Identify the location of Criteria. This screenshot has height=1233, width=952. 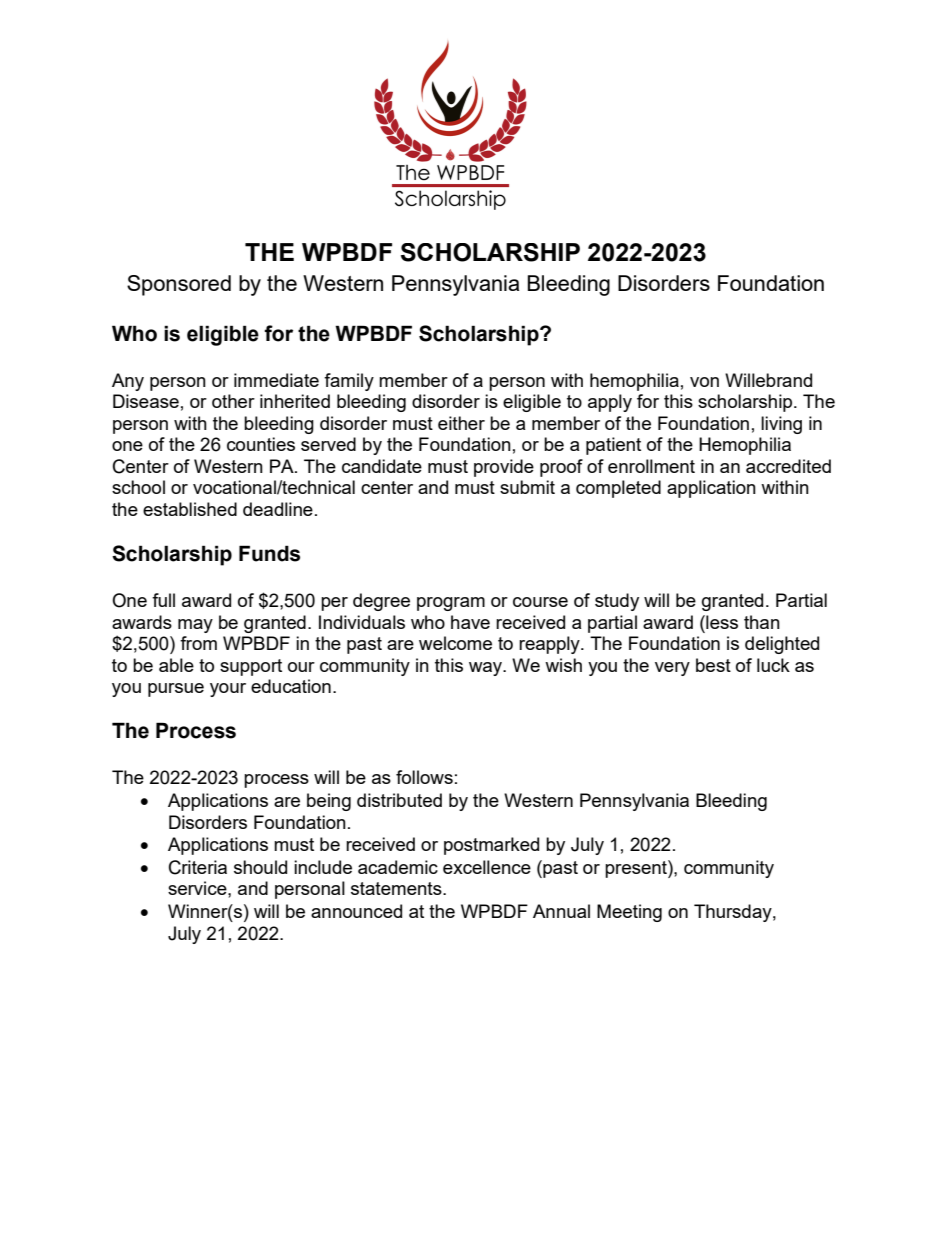
(198, 867).
